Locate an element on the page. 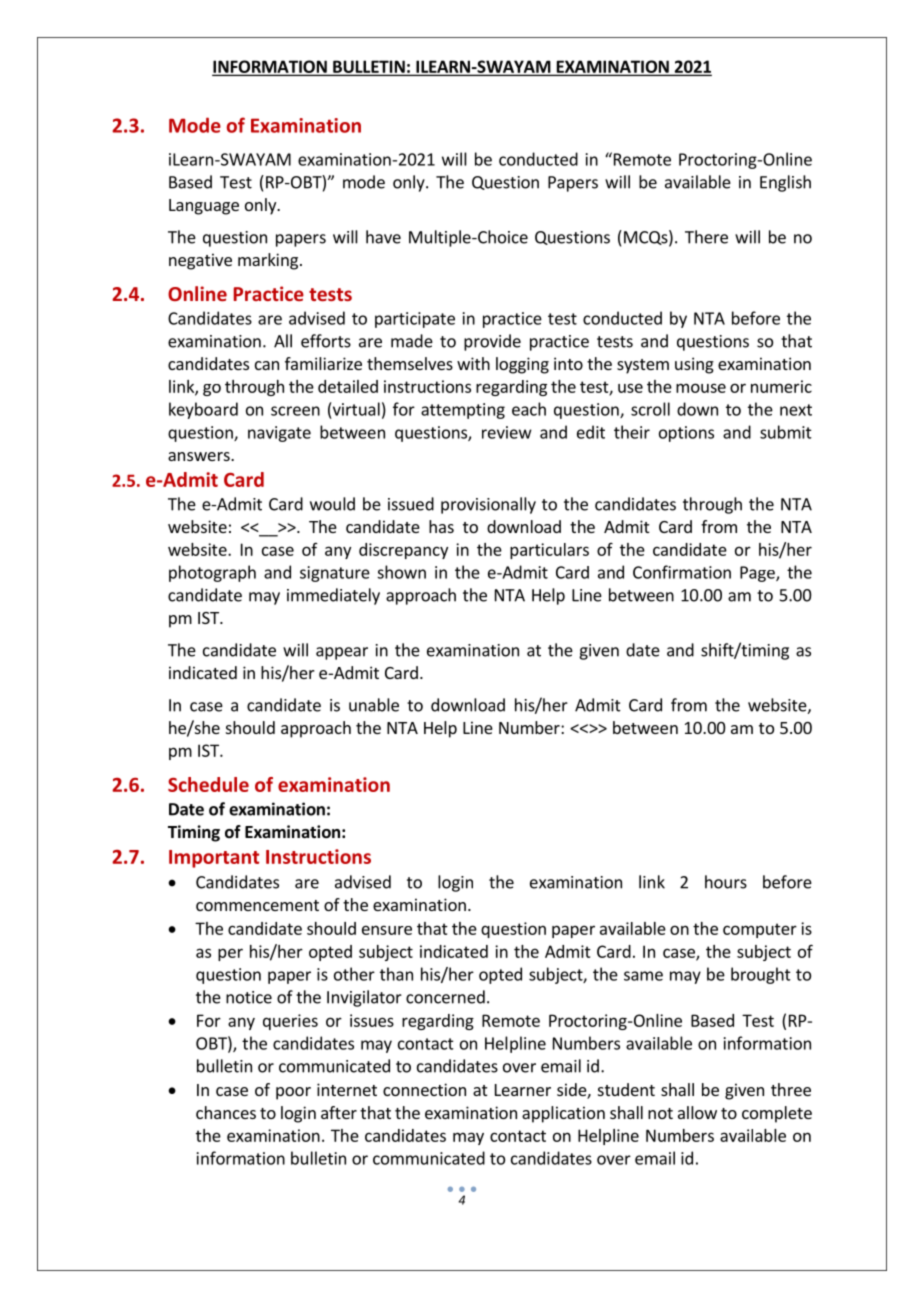 Image resolution: width=924 pixels, height=1308 pixels. navigate is located at coordinates (279, 434).
